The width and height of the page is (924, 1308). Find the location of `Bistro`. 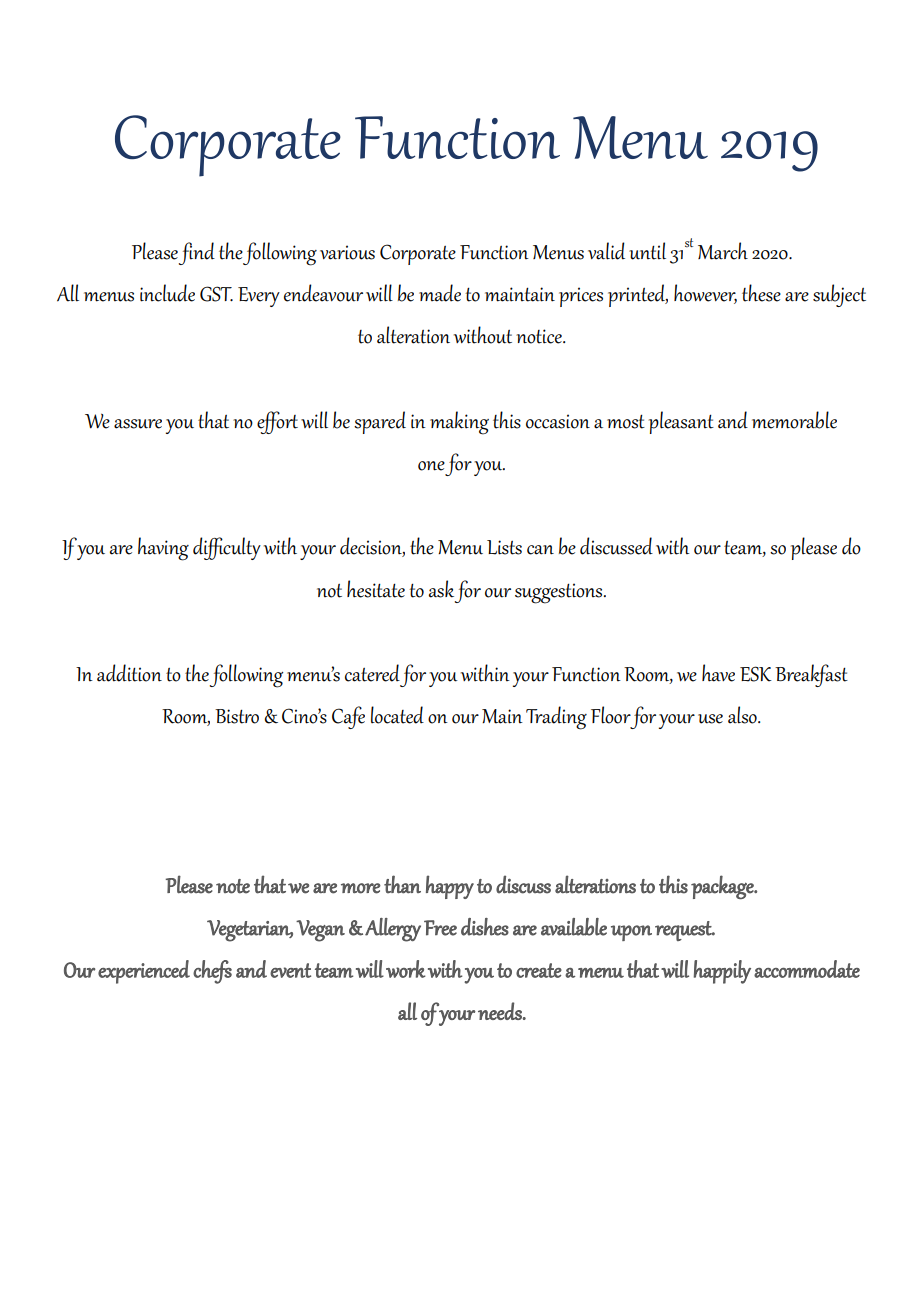

Bistro is located at coordinates (237, 716).
